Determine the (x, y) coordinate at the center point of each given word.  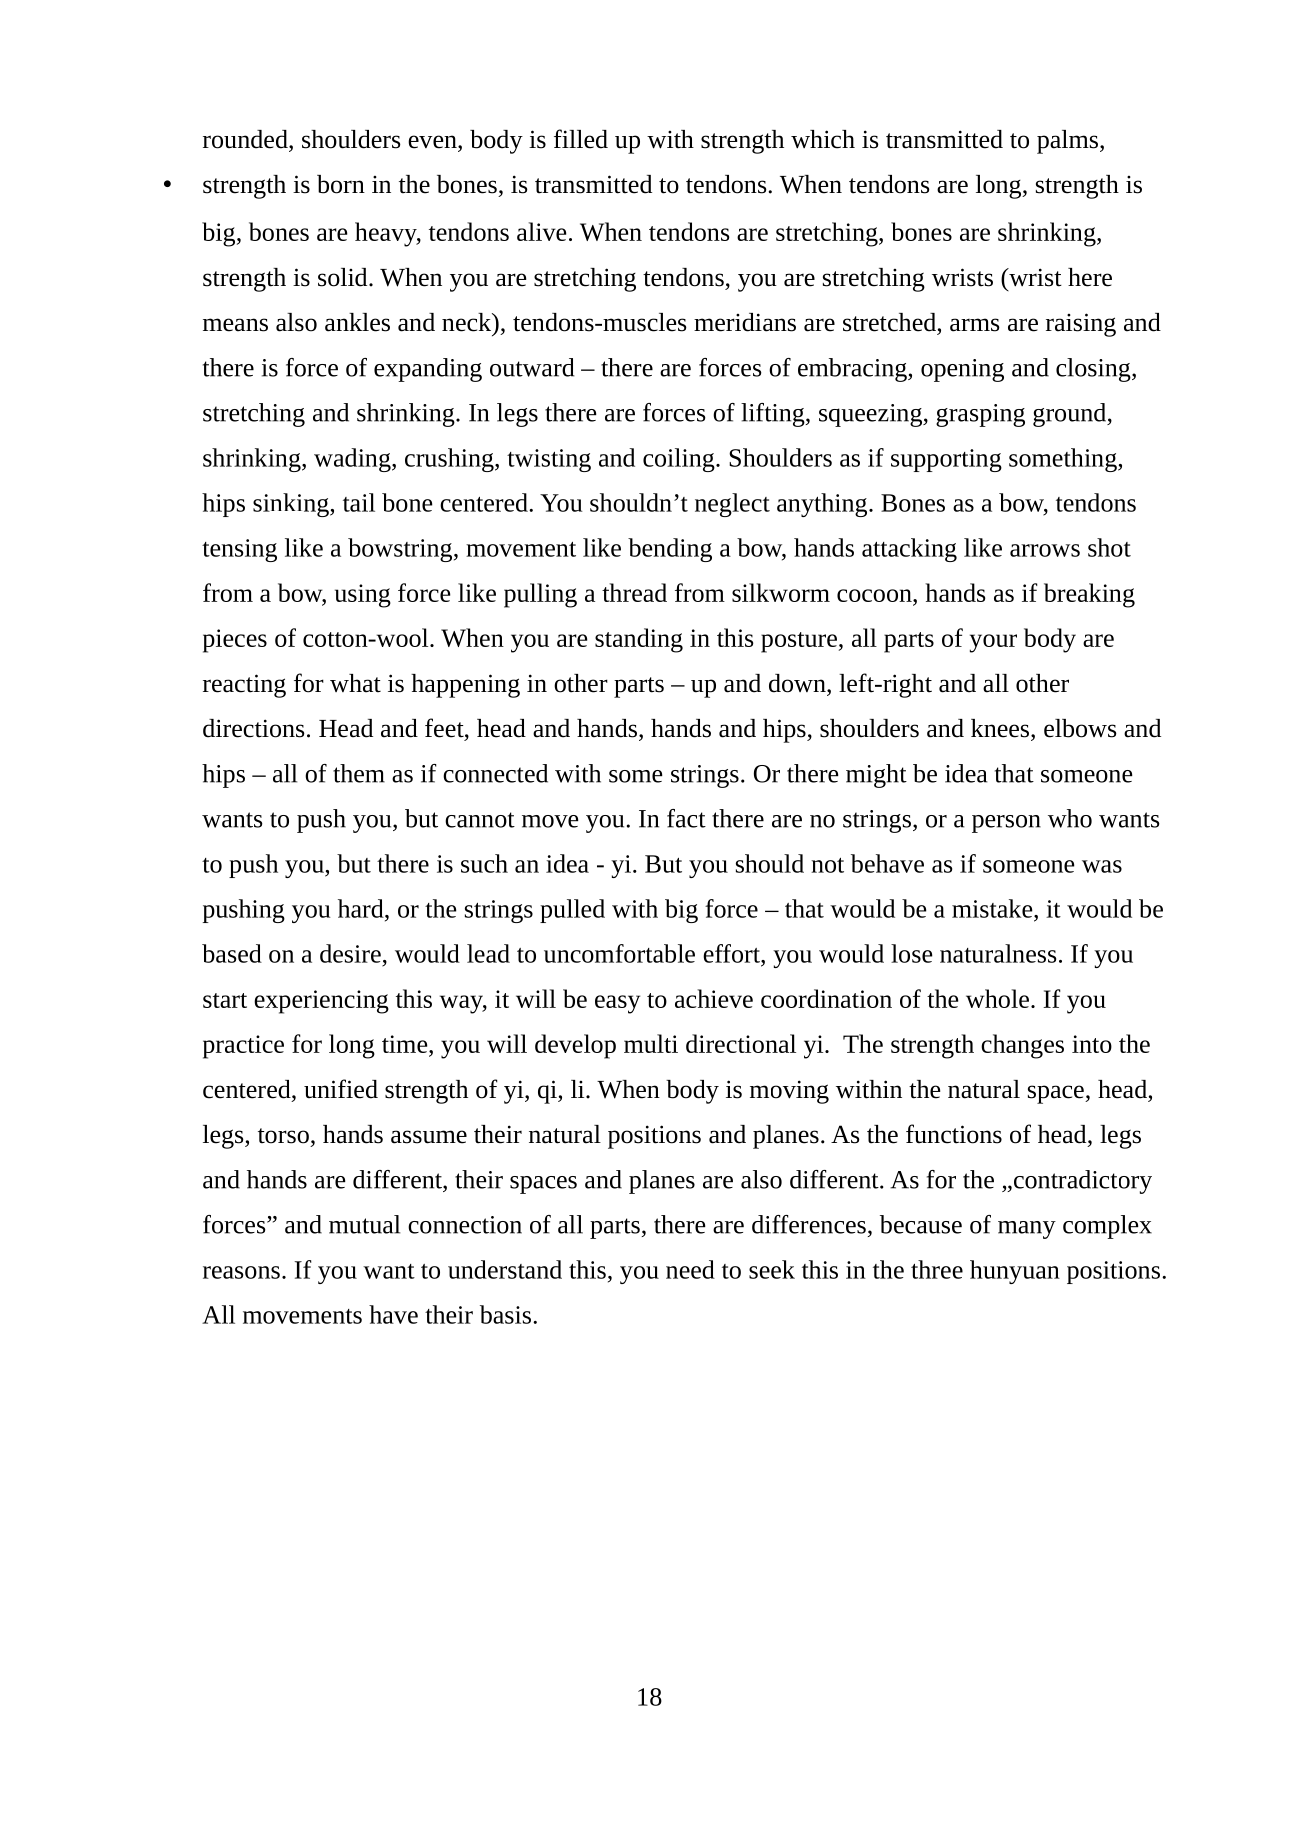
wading (353, 460)
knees (1001, 728)
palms (1067, 142)
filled (581, 139)
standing (639, 640)
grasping (980, 415)
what (355, 683)
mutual (364, 1224)
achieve (714, 998)
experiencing (321, 1002)
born (341, 184)
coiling (680, 460)
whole (997, 998)
